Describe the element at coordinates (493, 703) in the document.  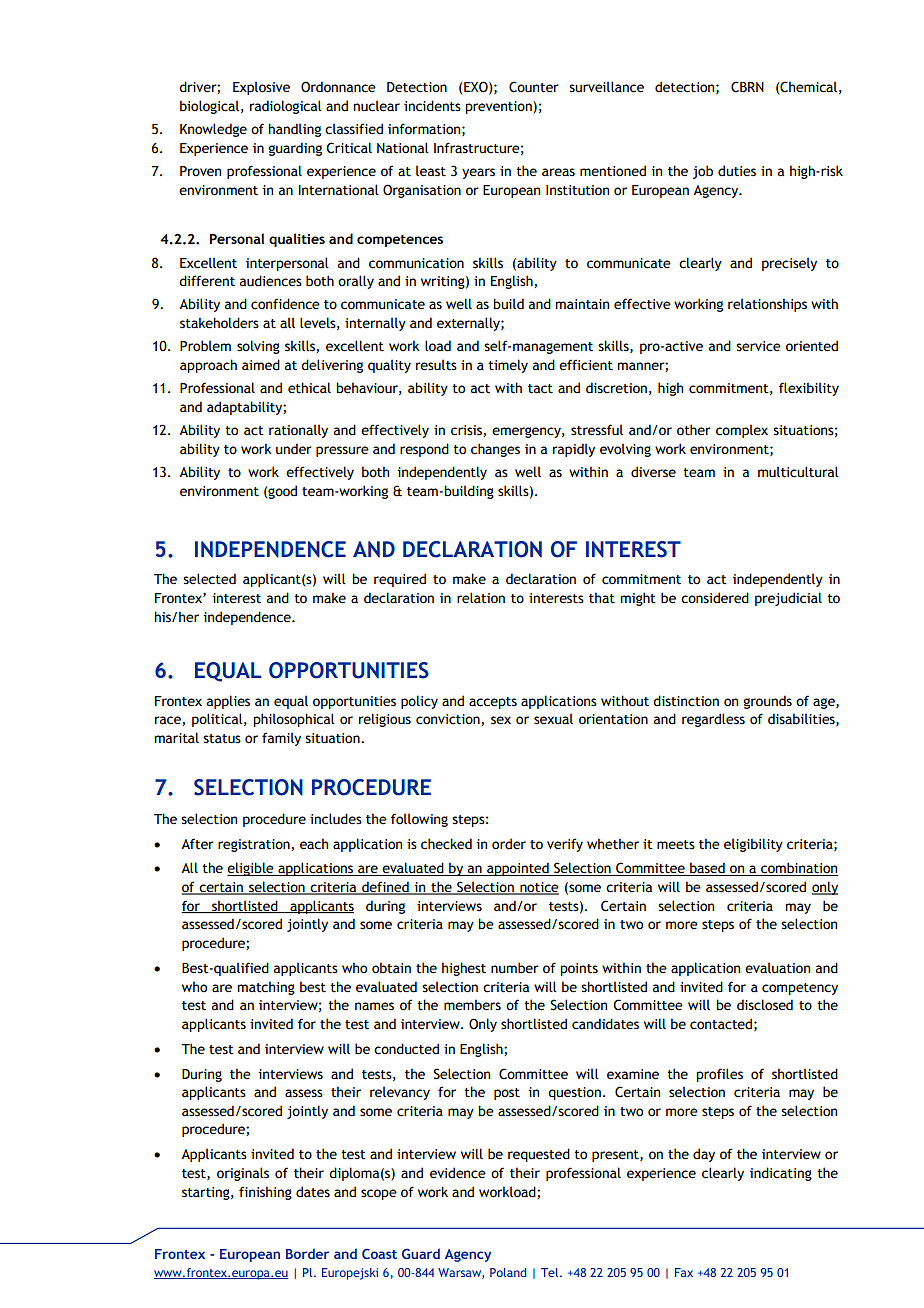
I see `accepts` at that location.
